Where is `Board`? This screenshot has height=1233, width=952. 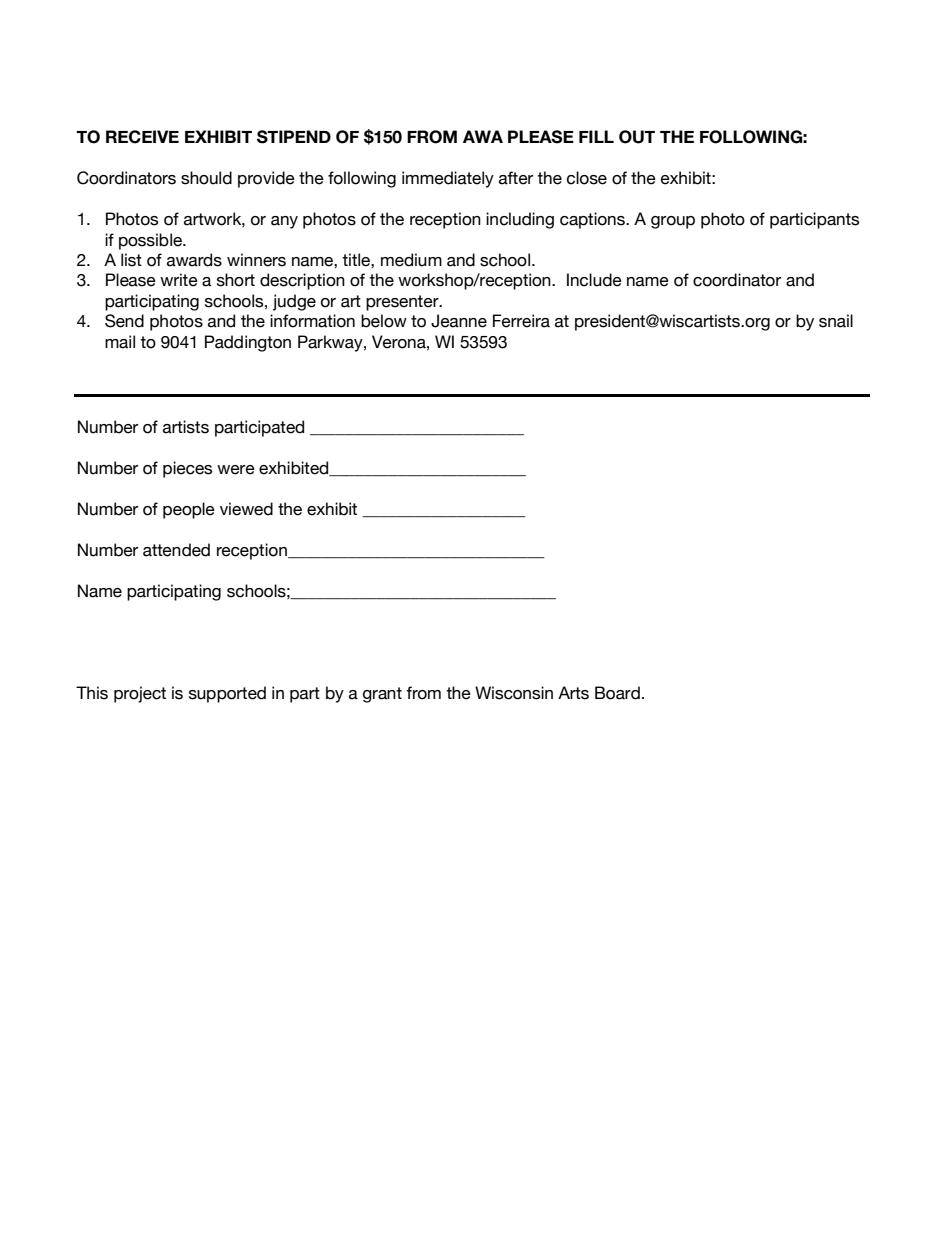
Board is located at coordinates (617, 693).
